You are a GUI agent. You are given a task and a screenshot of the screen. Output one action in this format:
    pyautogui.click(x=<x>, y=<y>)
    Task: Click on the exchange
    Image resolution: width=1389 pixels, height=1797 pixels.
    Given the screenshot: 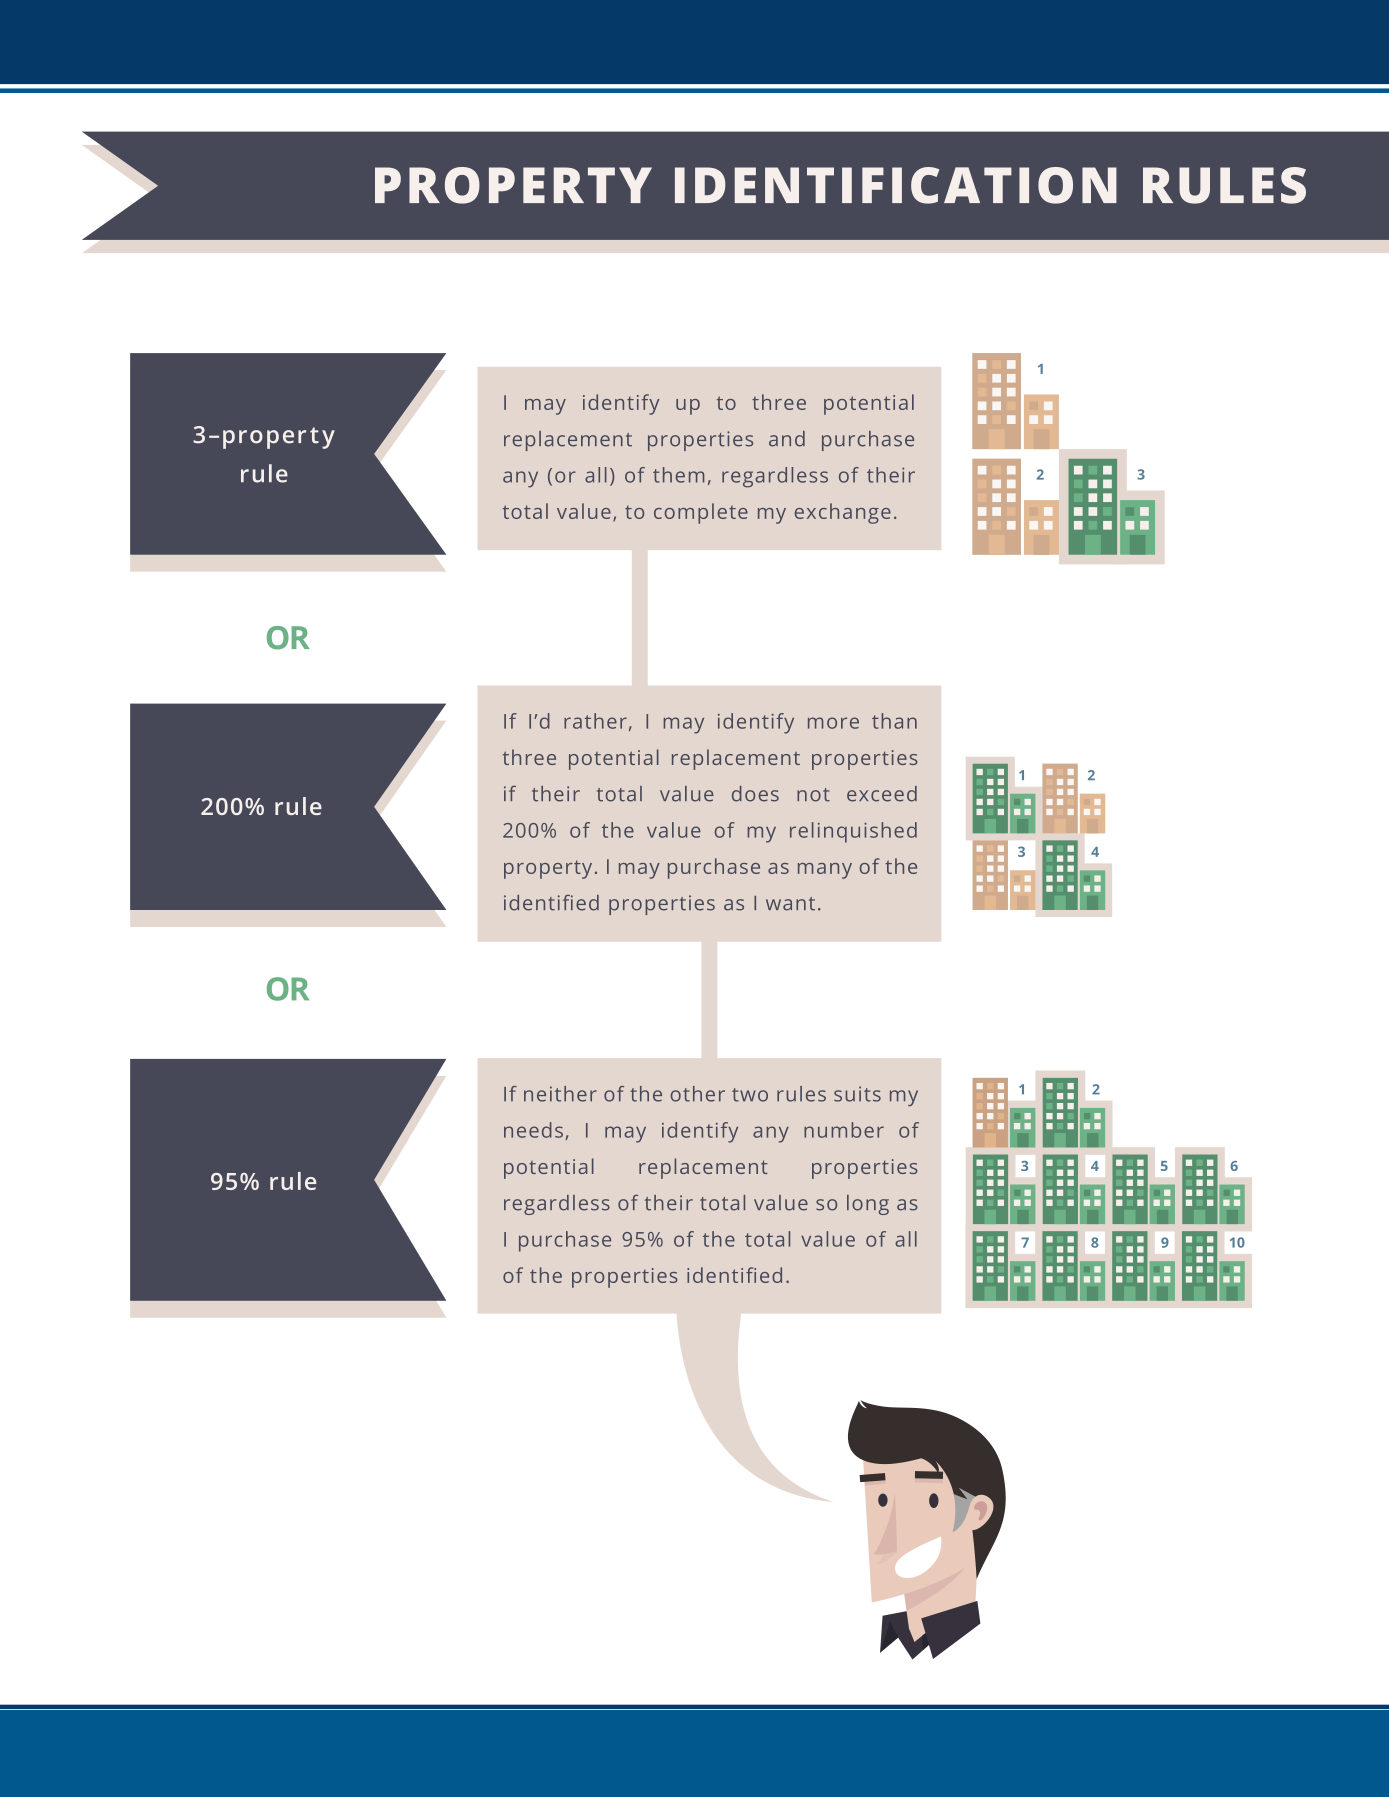 What is the action you would take?
    pyautogui.click(x=843, y=513)
